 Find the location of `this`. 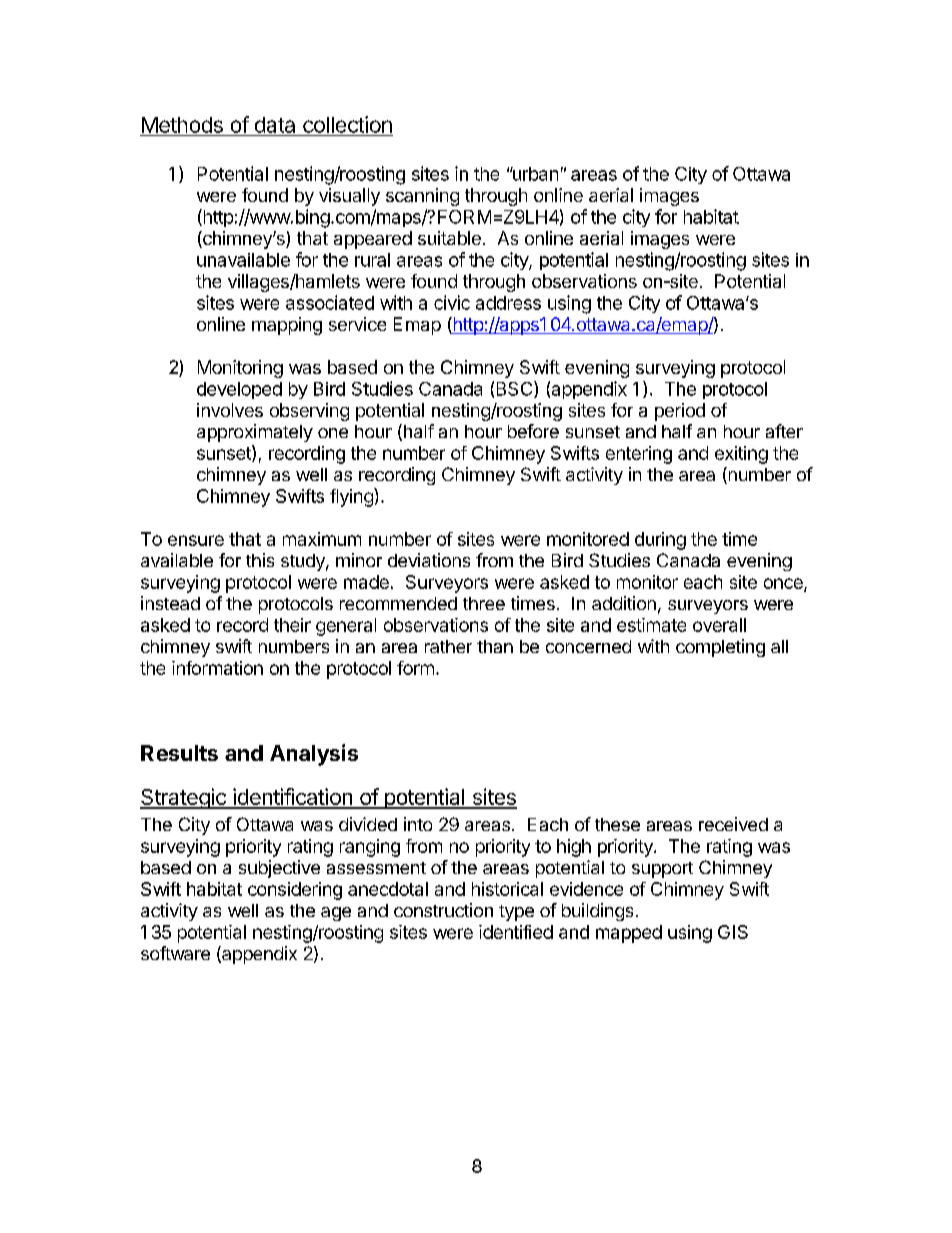

this is located at coordinates (260, 560).
